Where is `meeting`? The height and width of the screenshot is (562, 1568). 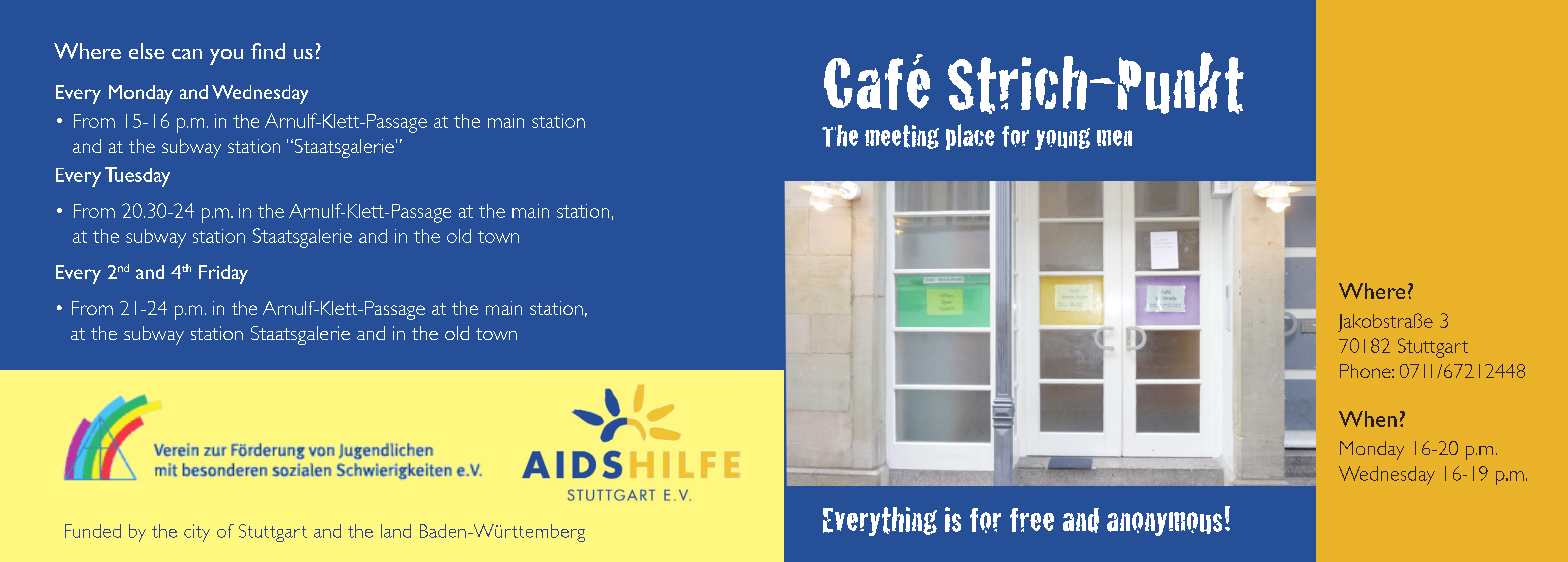 meeting is located at coordinates (902, 137).
